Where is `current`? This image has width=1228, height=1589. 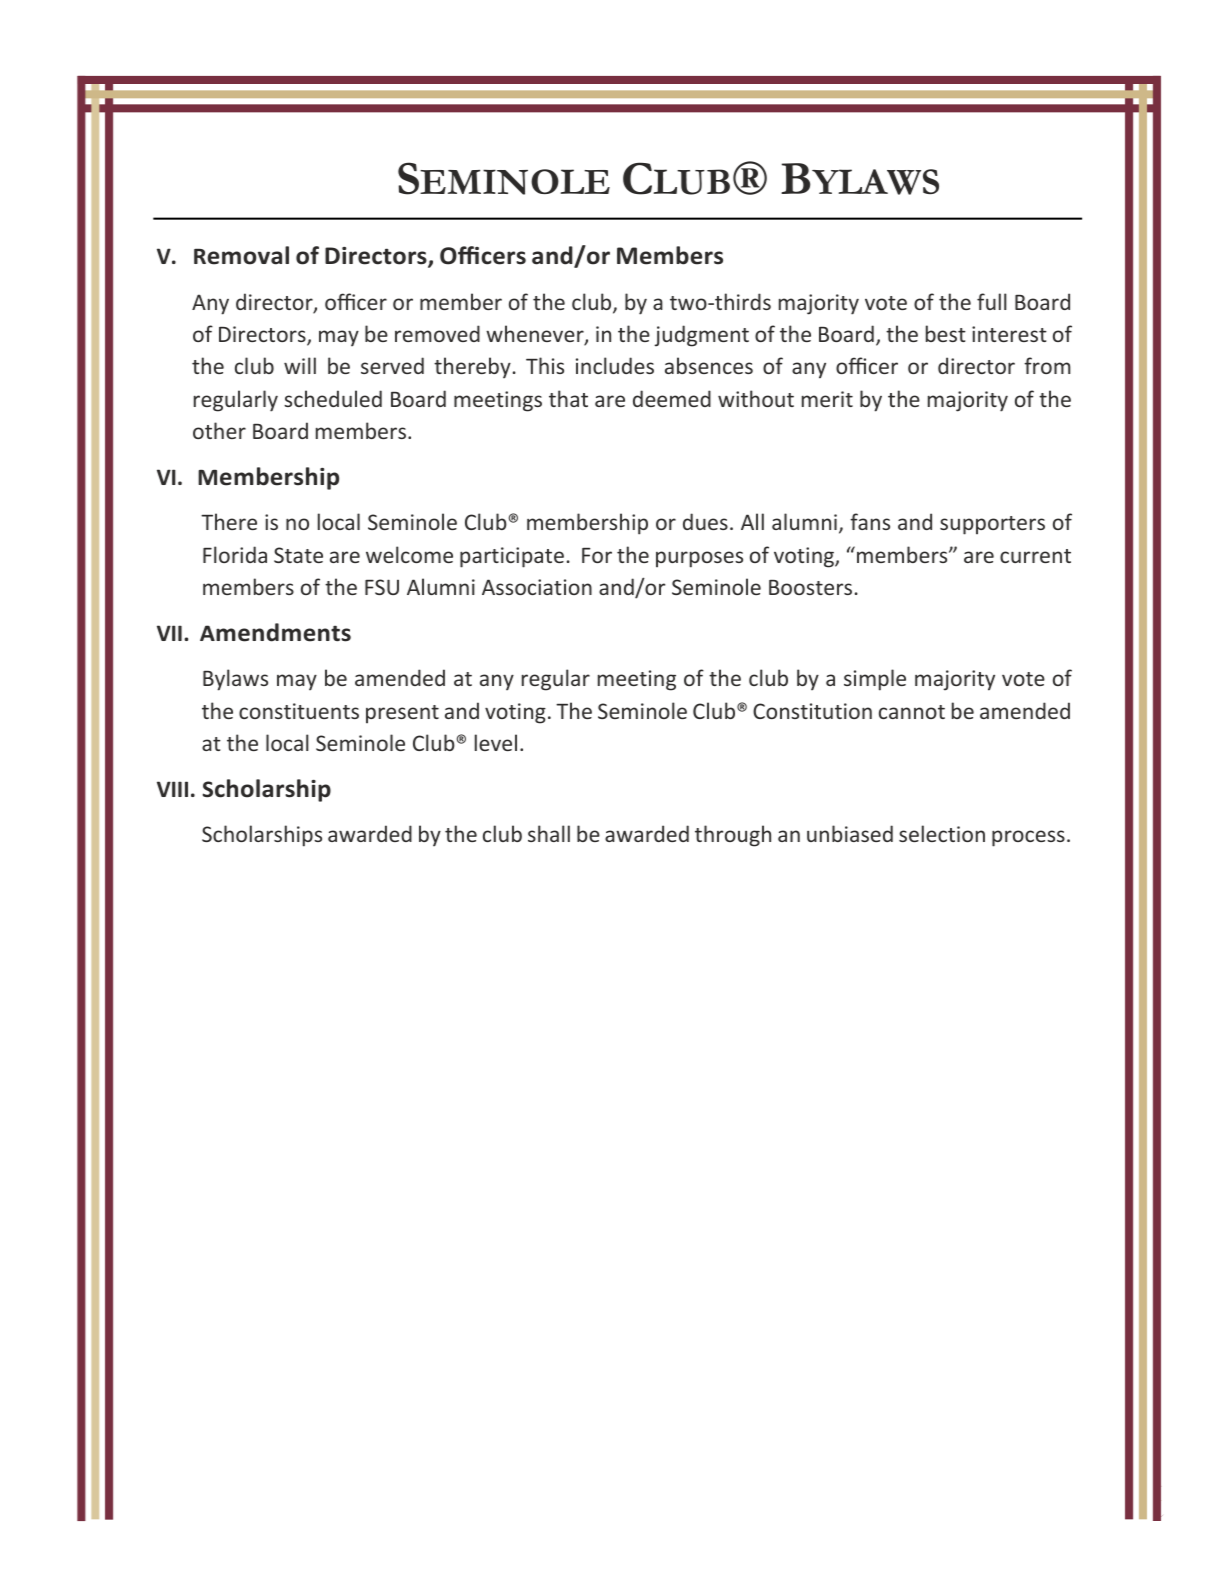 current is located at coordinates (1035, 556).
